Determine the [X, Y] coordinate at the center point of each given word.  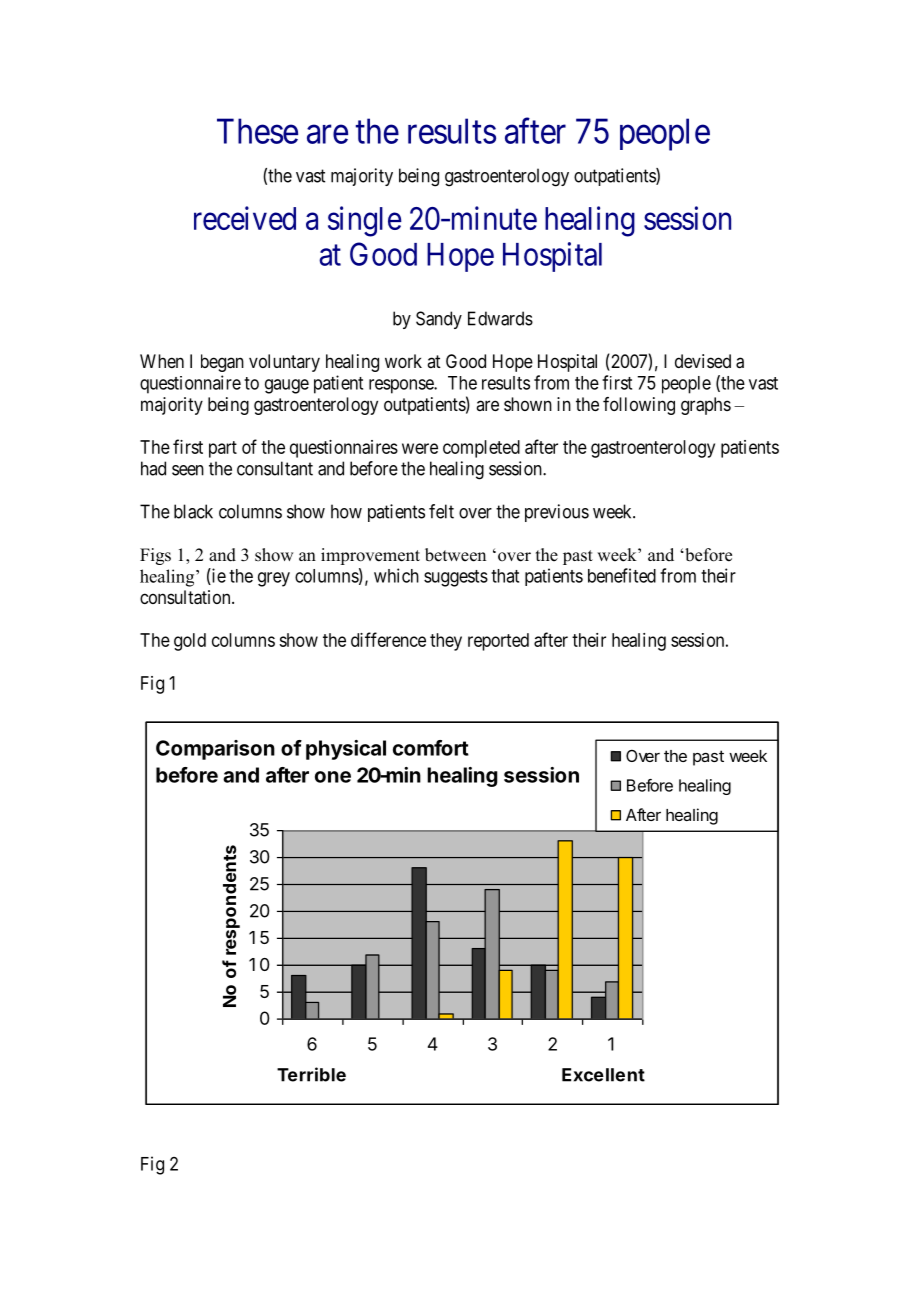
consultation [186, 597]
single [365, 221]
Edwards [500, 318]
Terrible [311, 1074]
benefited [622, 575]
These [257, 131]
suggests [456, 578]
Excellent [603, 1075]
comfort [431, 748]
